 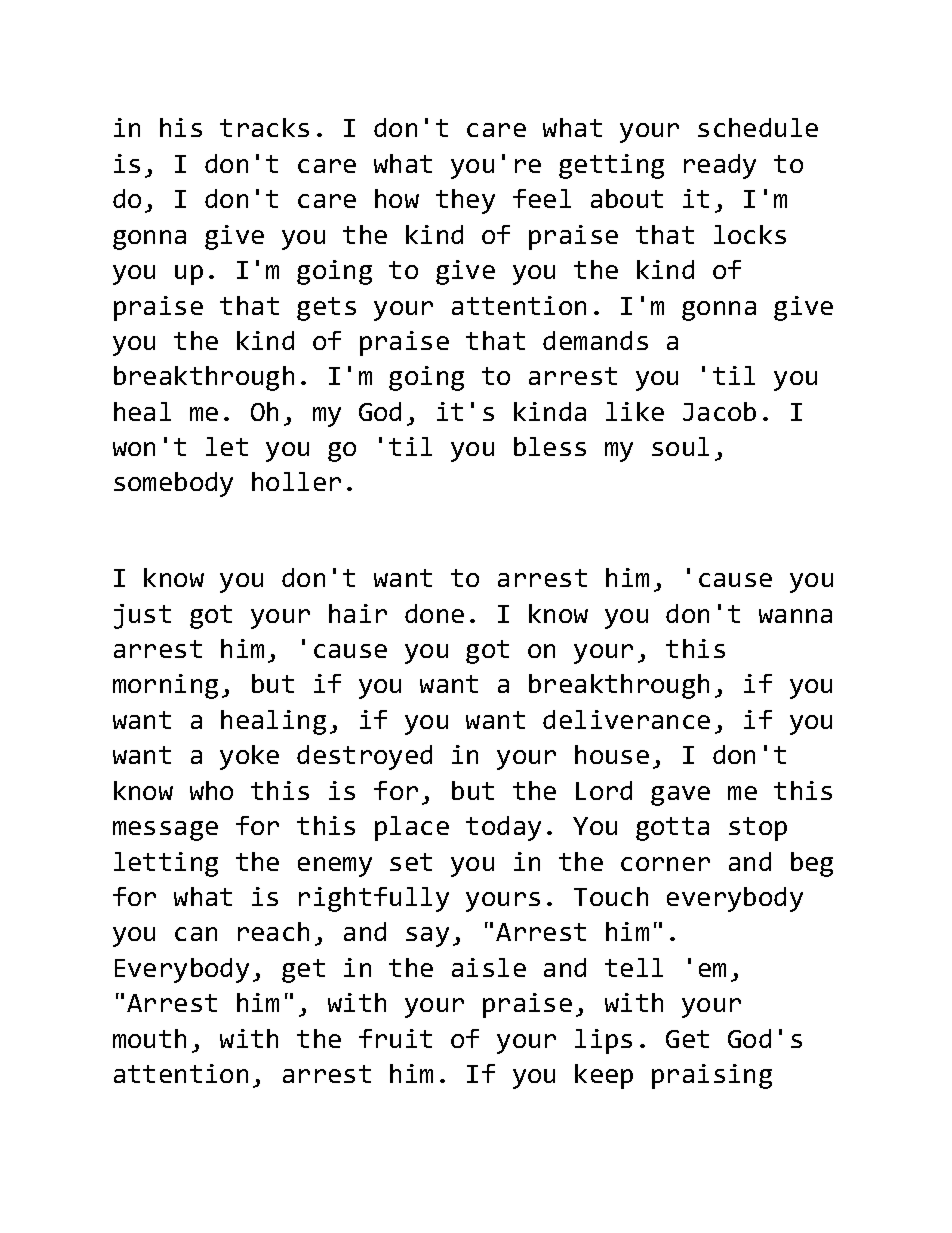 What do you see at coordinates (503, 828) in the screenshot?
I see `today` at bounding box center [503, 828].
